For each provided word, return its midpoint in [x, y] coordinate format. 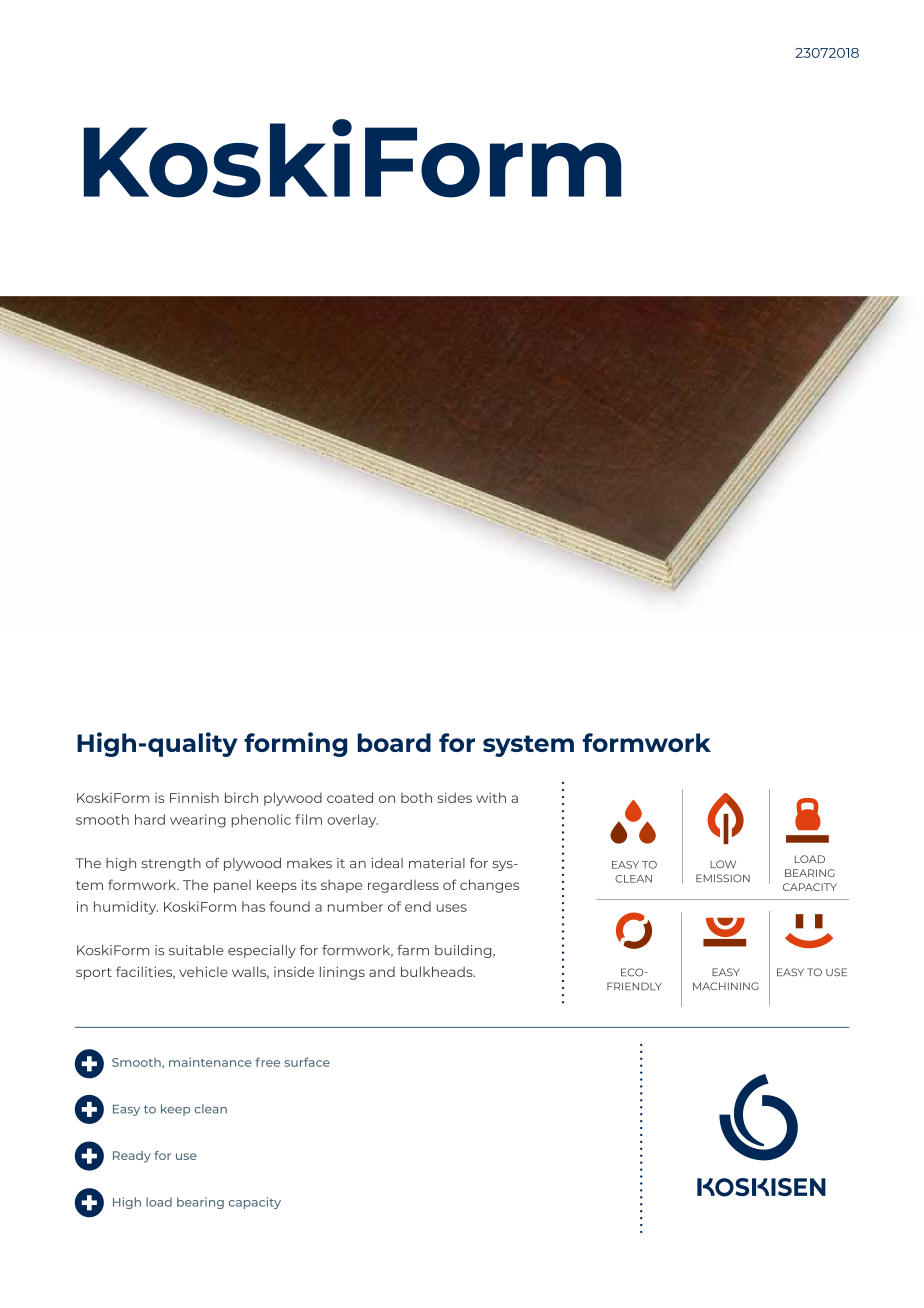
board [394, 742]
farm [413, 950]
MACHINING [725, 986]
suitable [196, 950]
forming [295, 744]
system [528, 746]
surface [307, 1062]
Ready [132, 1157]
